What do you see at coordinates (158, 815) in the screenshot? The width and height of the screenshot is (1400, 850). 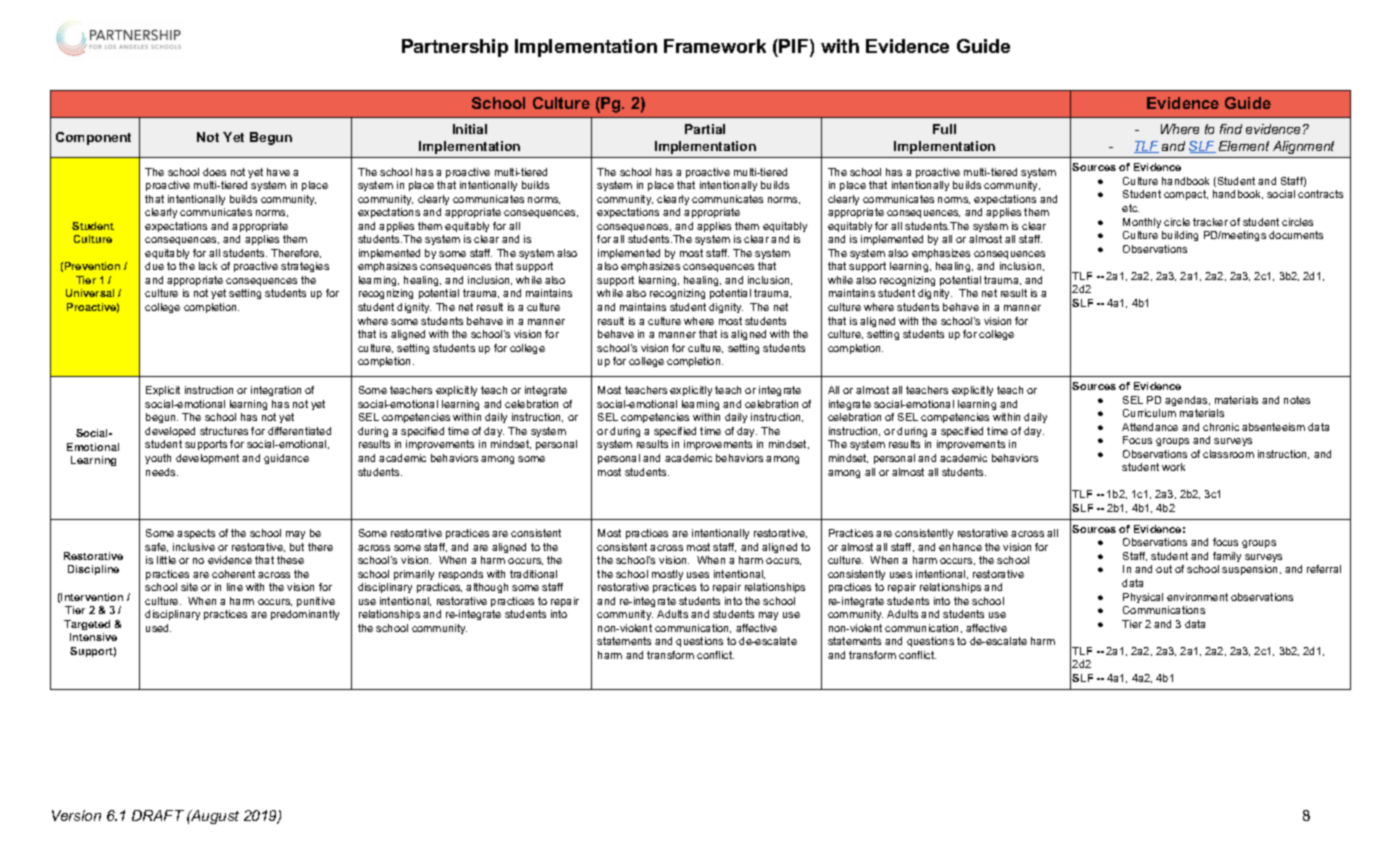 I see `DRAFT` at bounding box center [158, 815].
